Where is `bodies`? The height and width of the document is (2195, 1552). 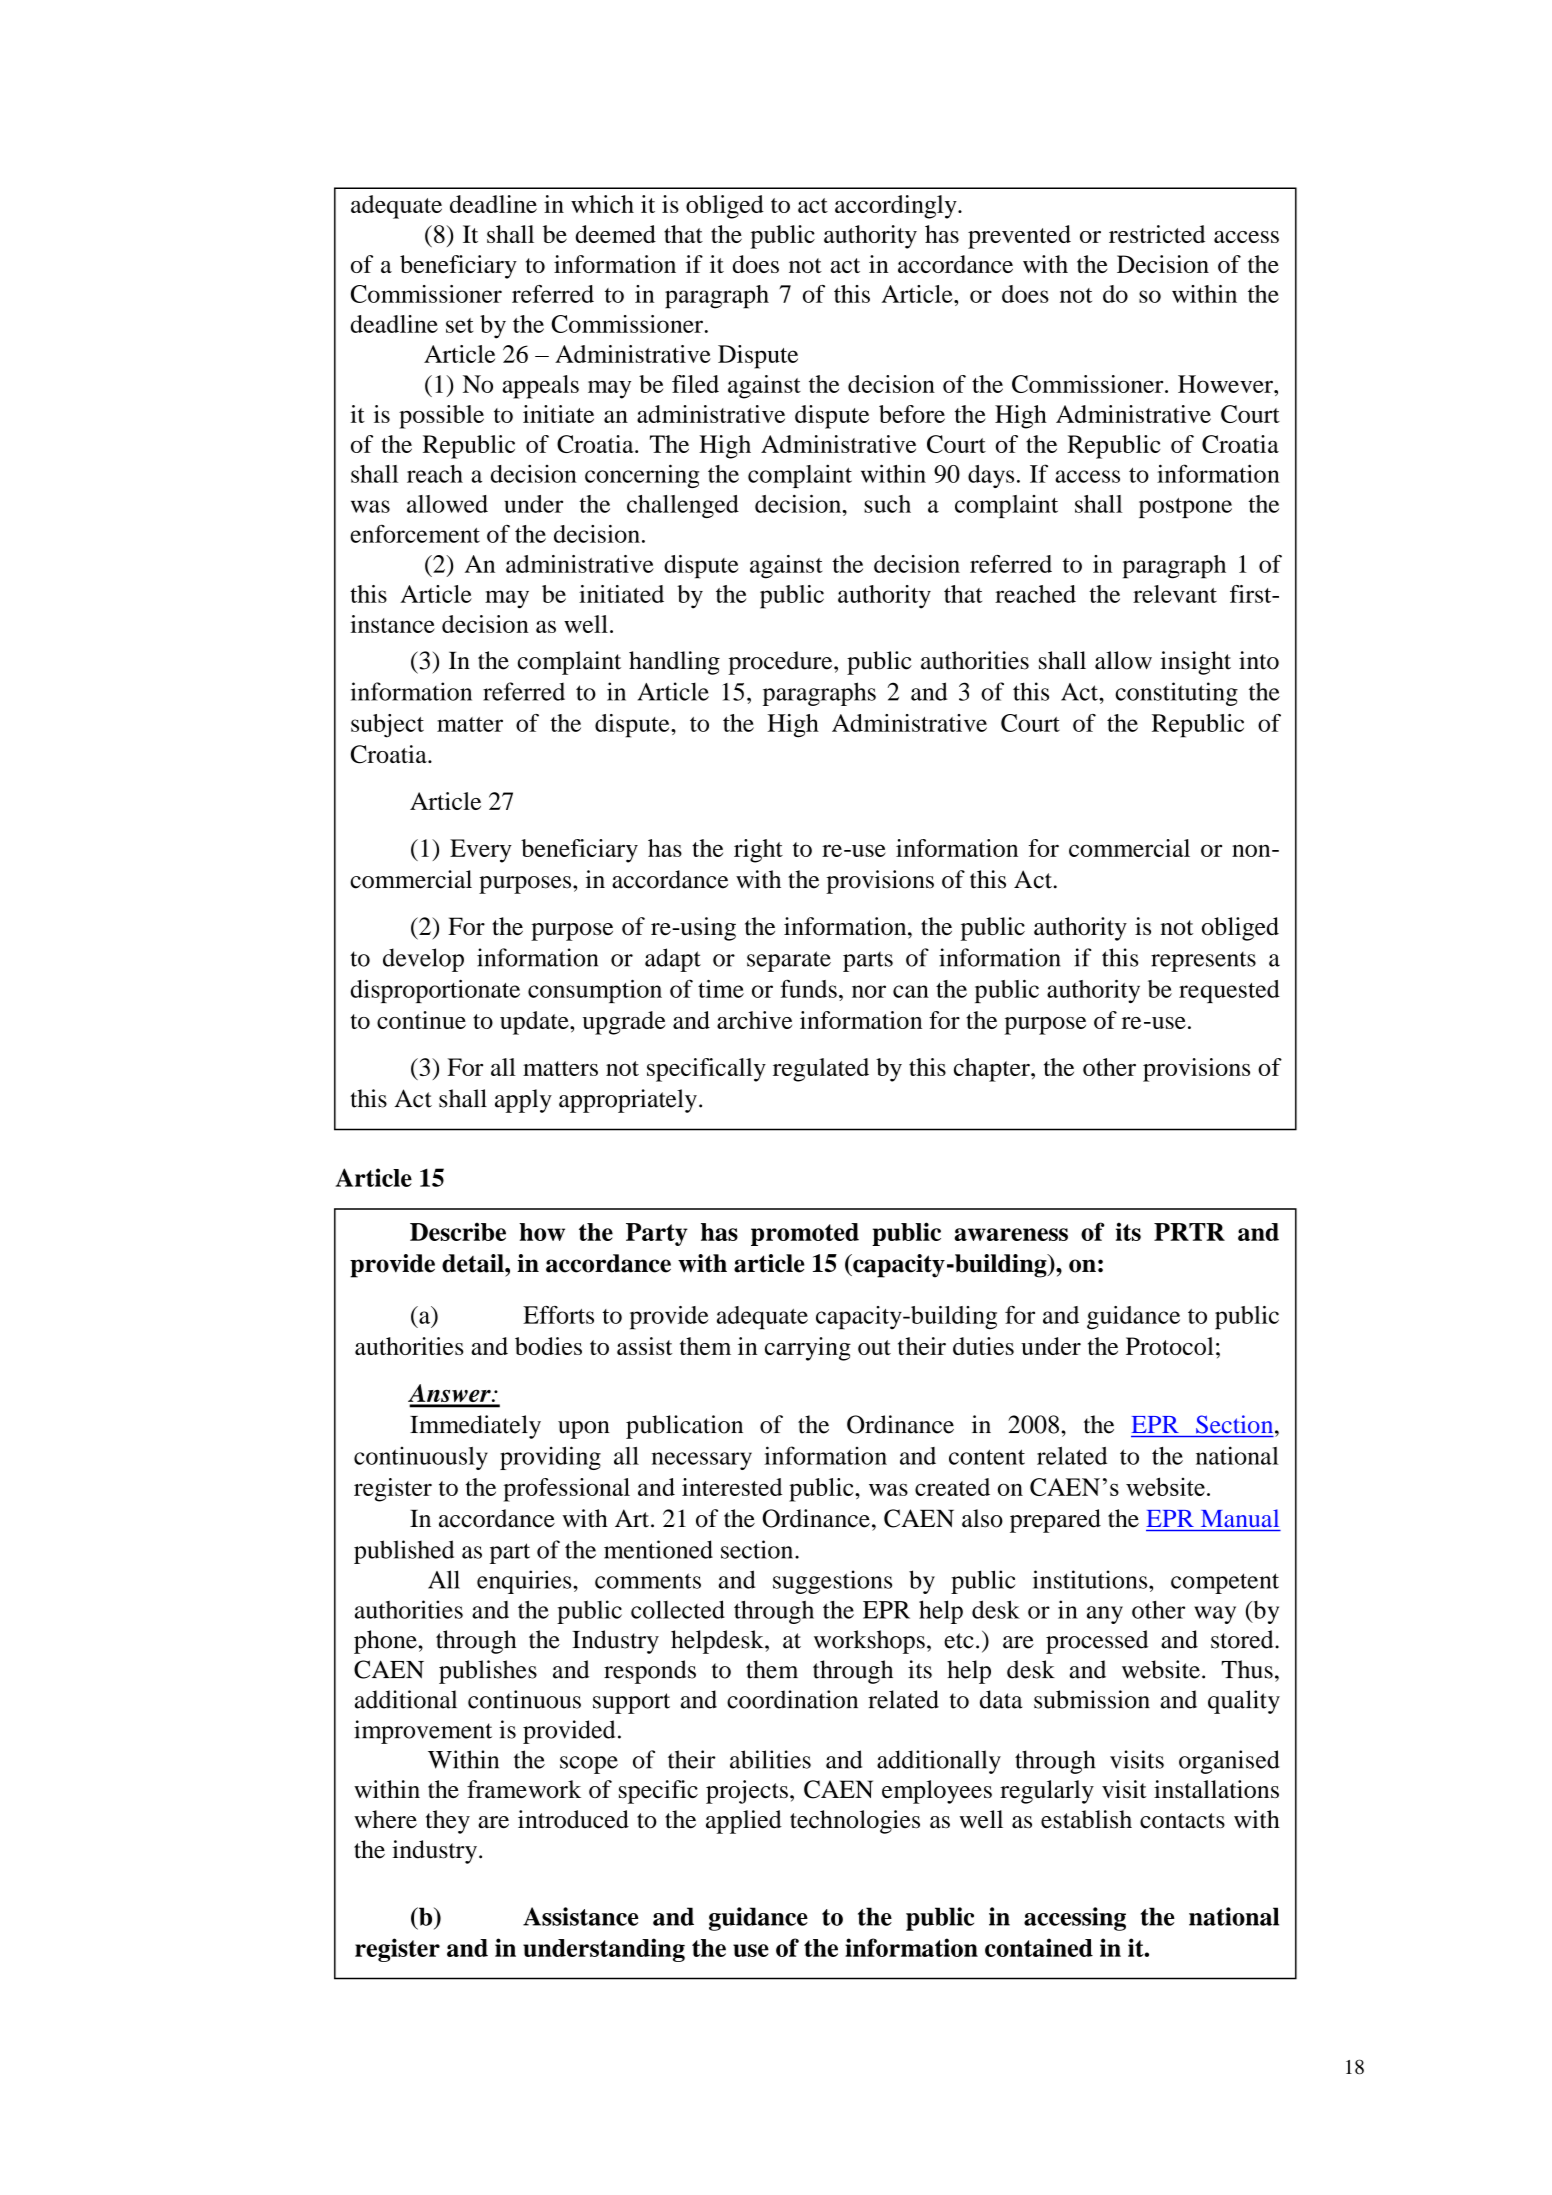 bodies is located at coordinates (548, 1346).
